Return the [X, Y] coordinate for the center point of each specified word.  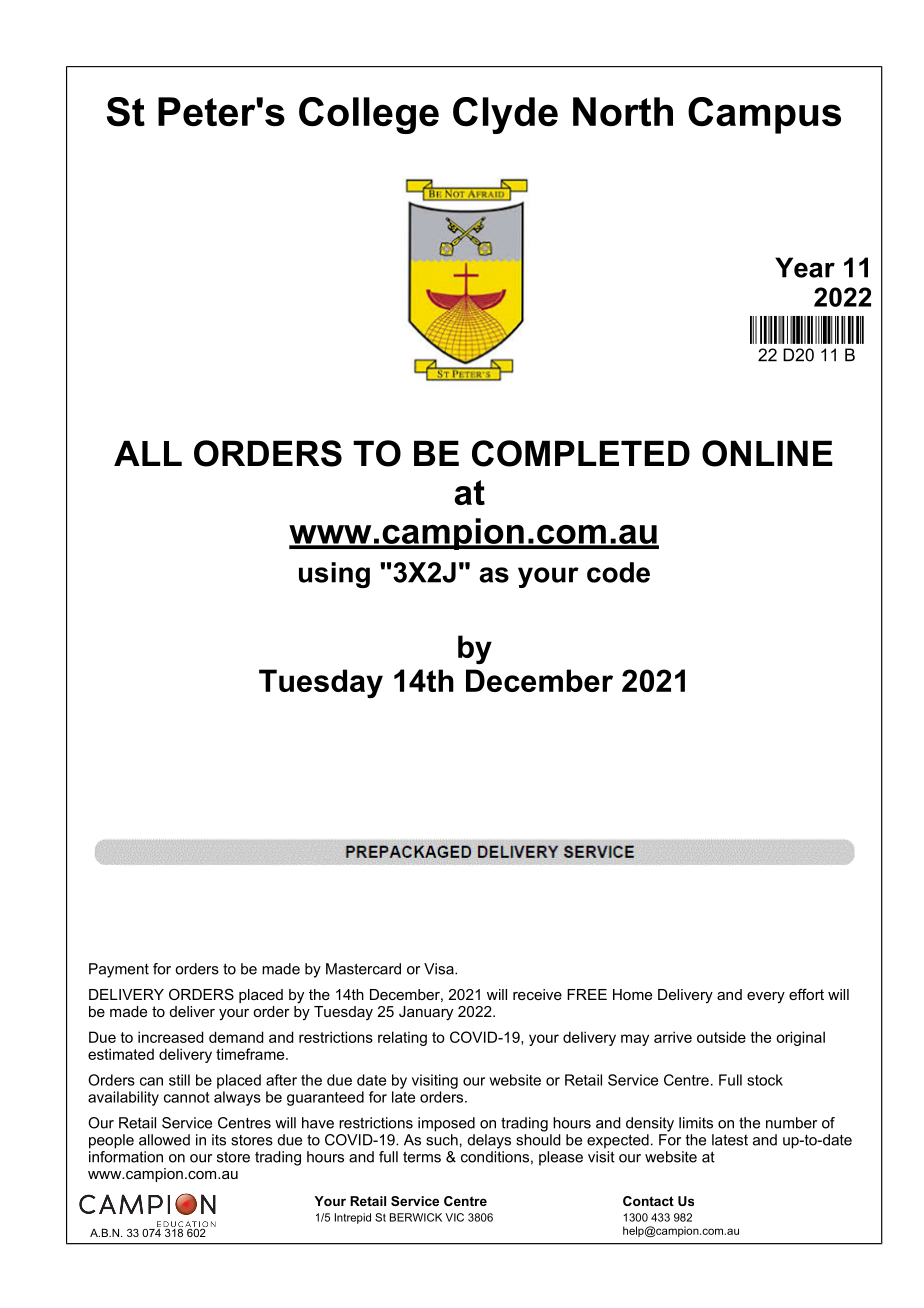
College [369, 115]
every [766, 997]
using [334, 575]
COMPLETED [581, 453]
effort [806, 994]
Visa [440, 969]
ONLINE [767, 453]
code [618, 572]
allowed [164, 1140]
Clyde [505, 115]
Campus [764, 115]
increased [171, 1037]
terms [422, 1157]
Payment [119, 970]
